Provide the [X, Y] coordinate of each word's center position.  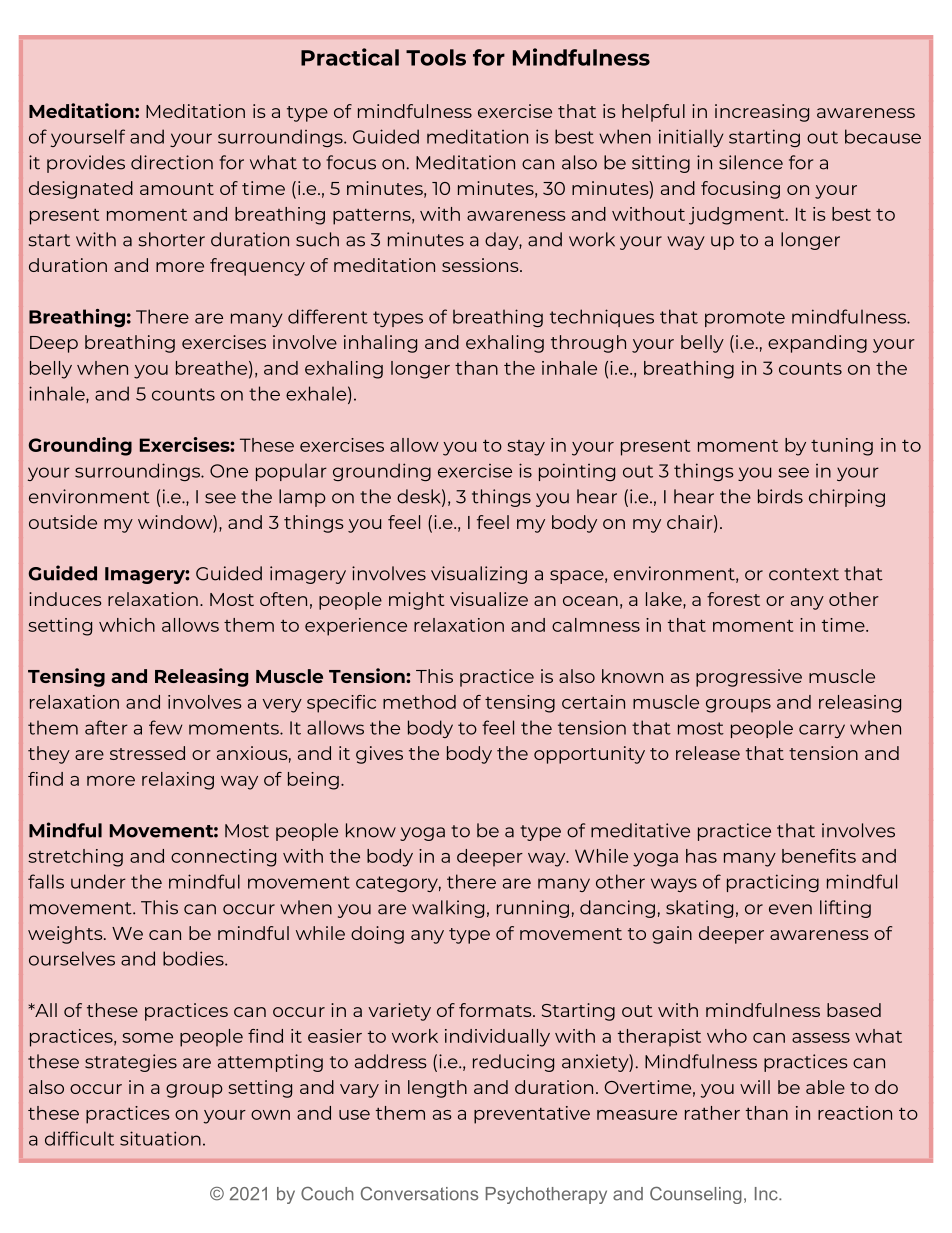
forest [733, 599]
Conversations [419, 1194]
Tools [436, 57]
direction [172, 162]
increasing [762, 113]
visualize [489, 599]
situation [160, 1138]
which [127, 625]
